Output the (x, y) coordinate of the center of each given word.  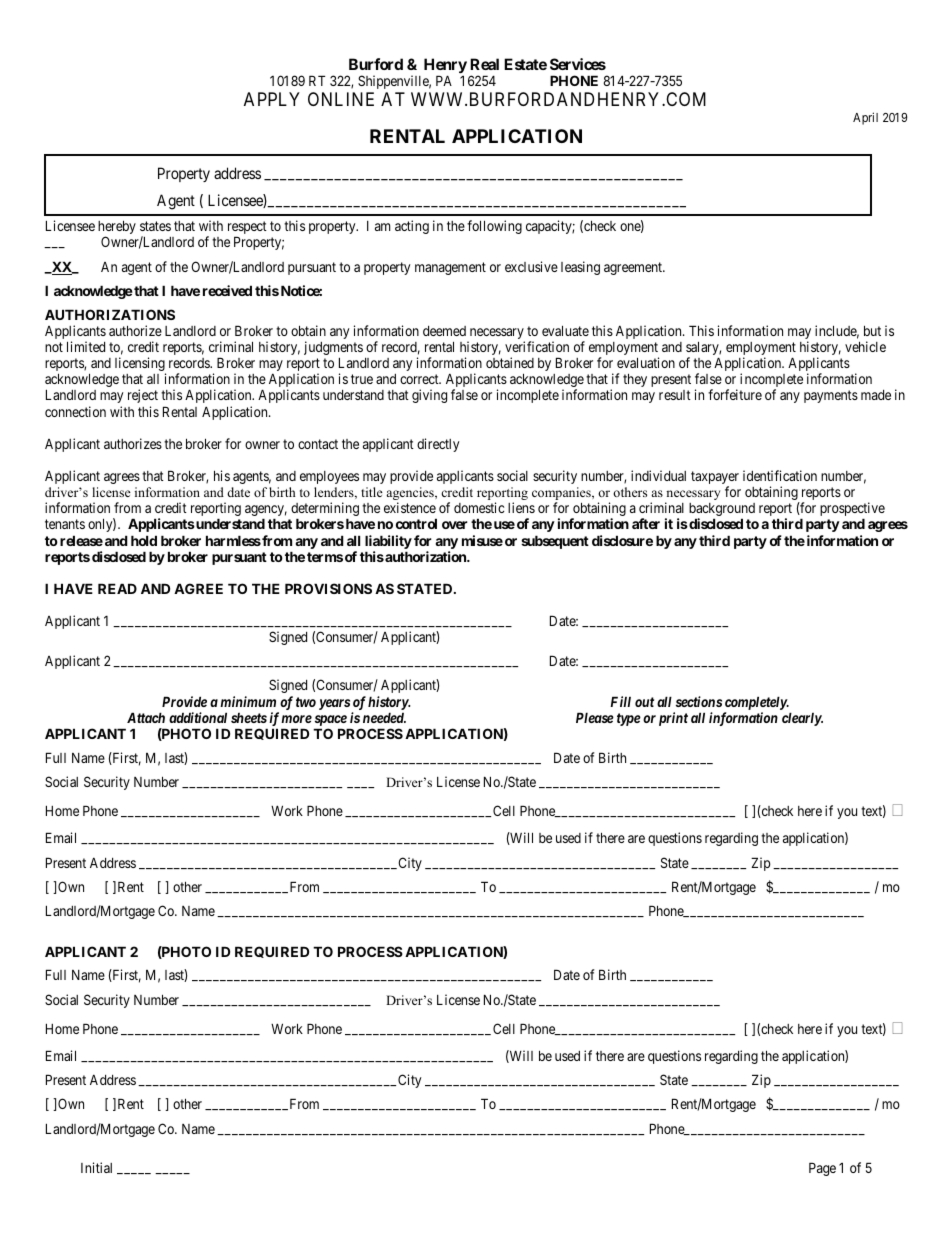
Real (484, 64)
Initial (96, 1167)
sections (699, 701)
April (865, 118)
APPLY (272, 99)
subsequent (555, 542)
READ (117, 588)
